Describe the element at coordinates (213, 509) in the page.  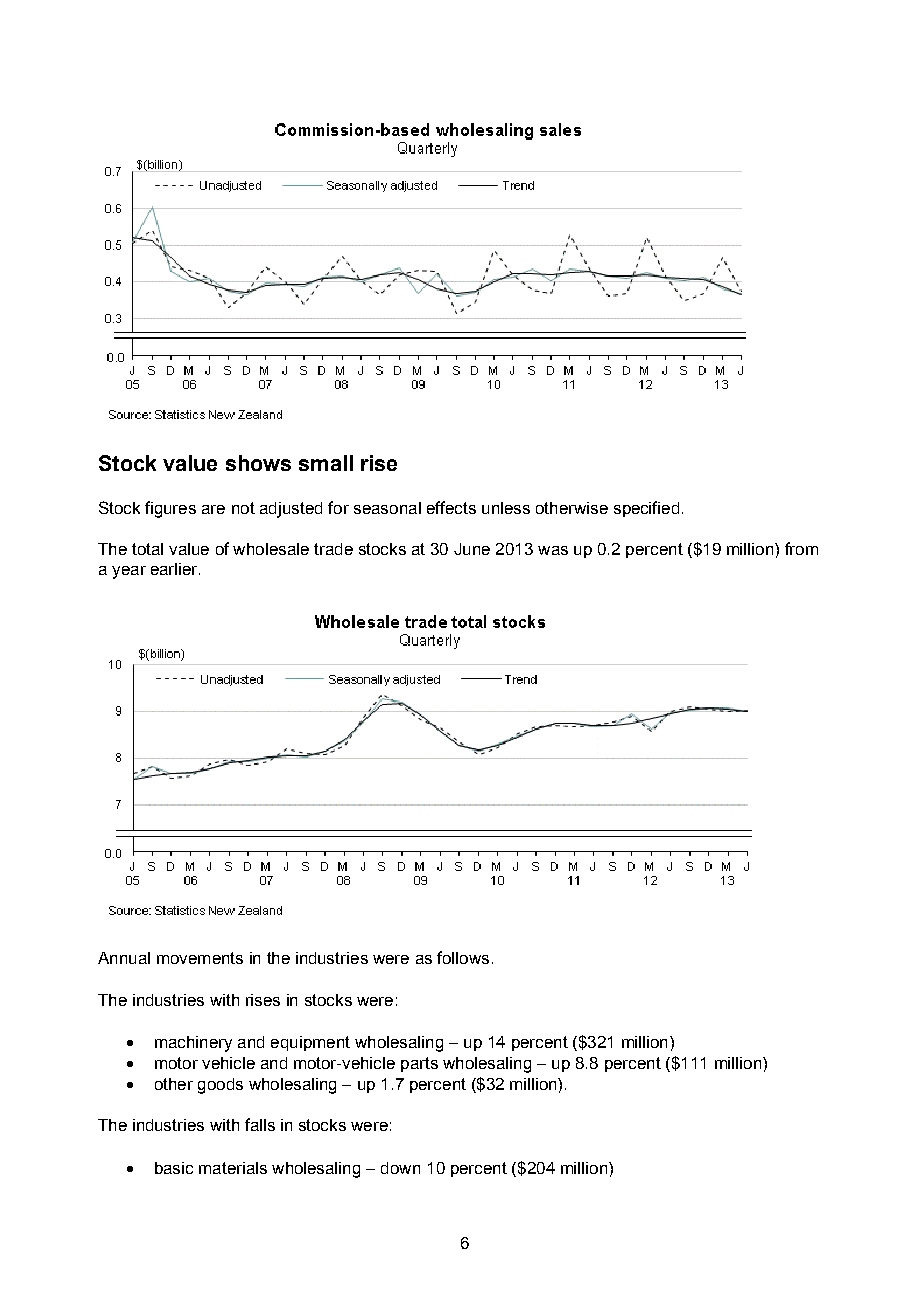
I see `are` at that location.
